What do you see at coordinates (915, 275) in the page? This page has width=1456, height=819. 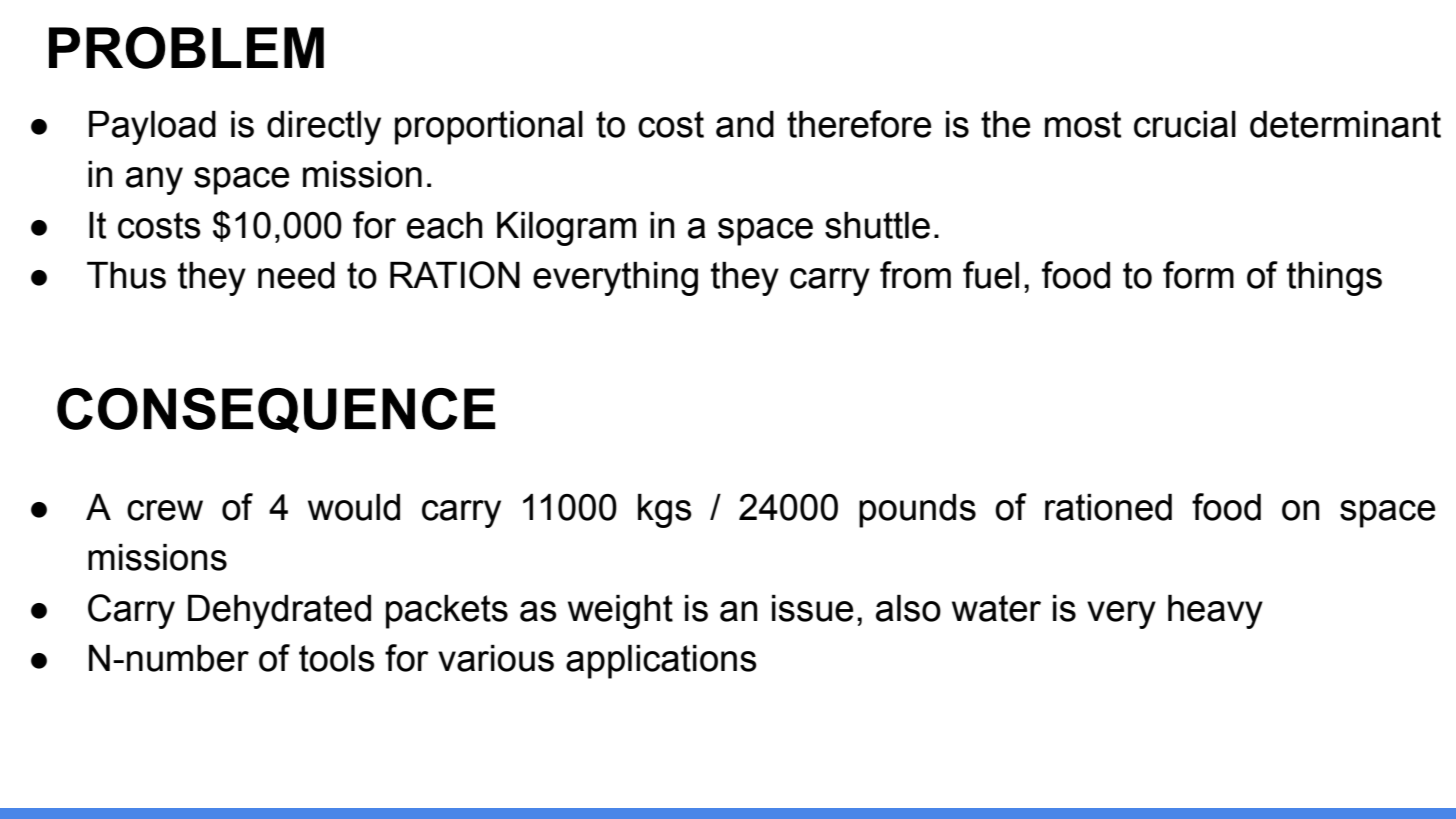 I see `from` at bounding box center [915, 275].
